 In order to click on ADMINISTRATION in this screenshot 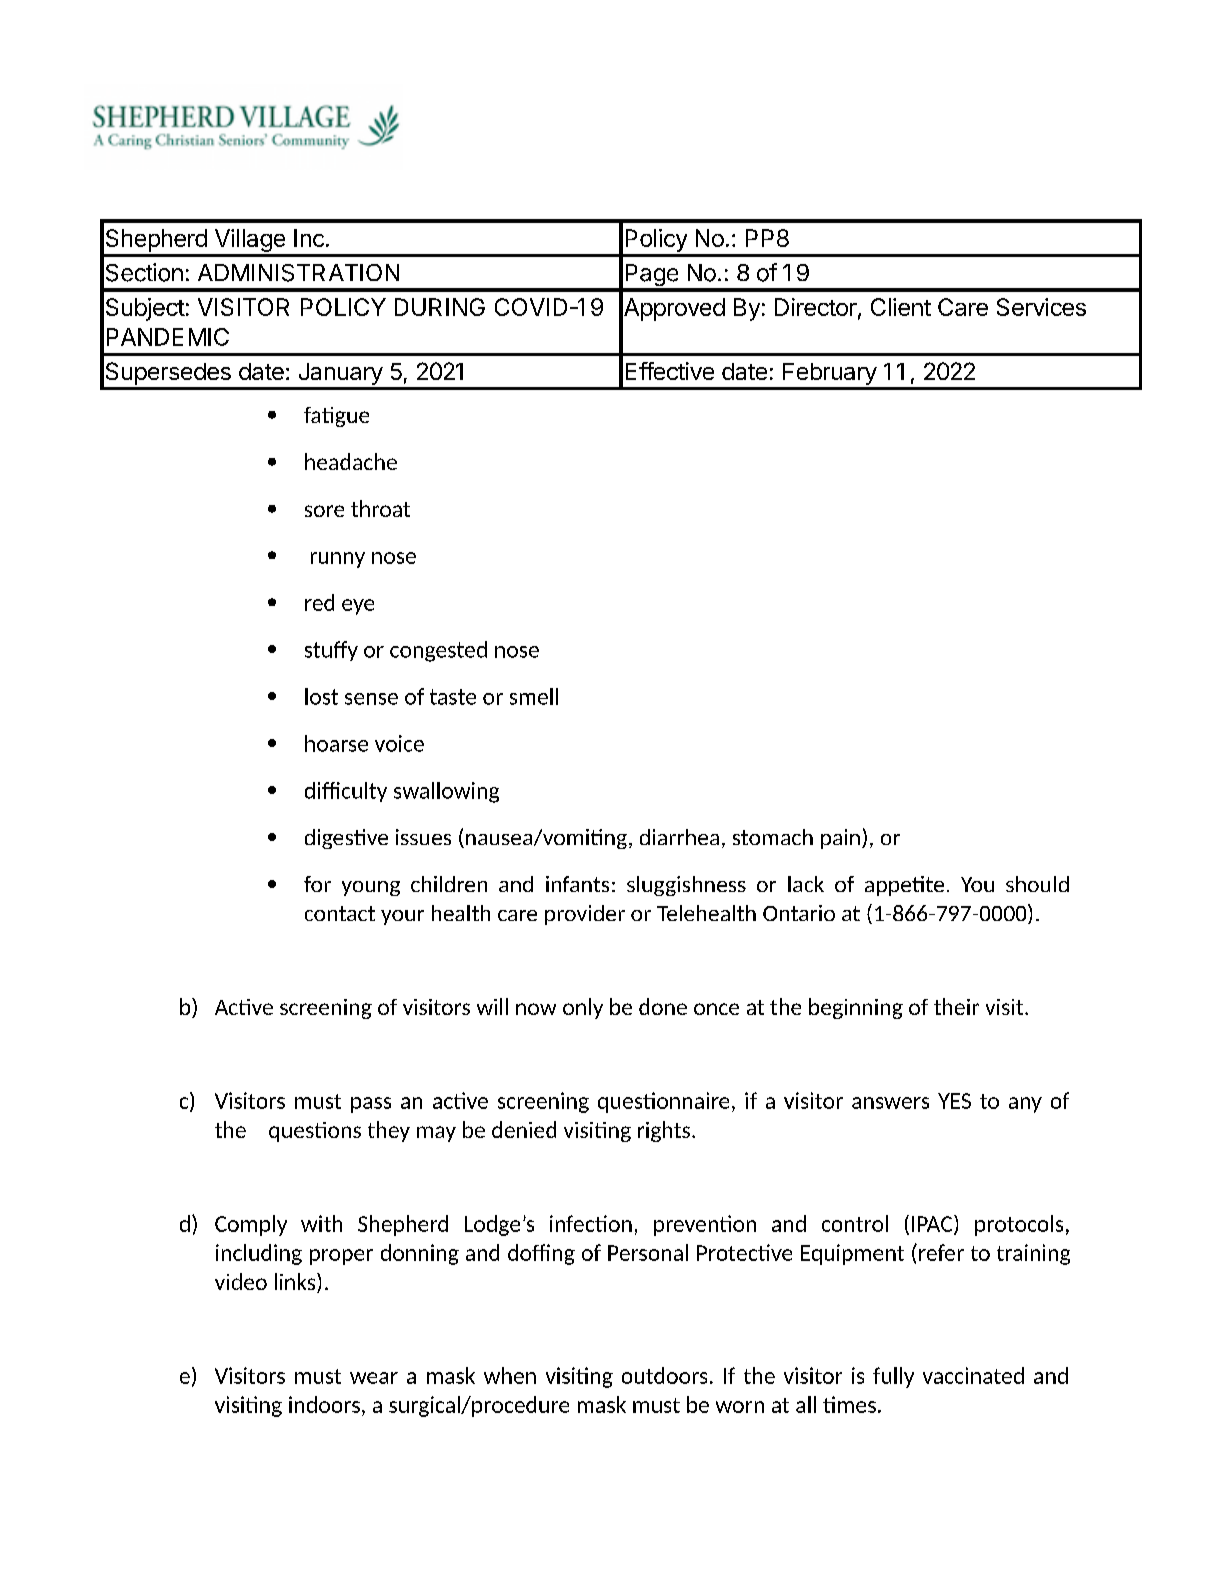, I will do `click(298, 273)`.
